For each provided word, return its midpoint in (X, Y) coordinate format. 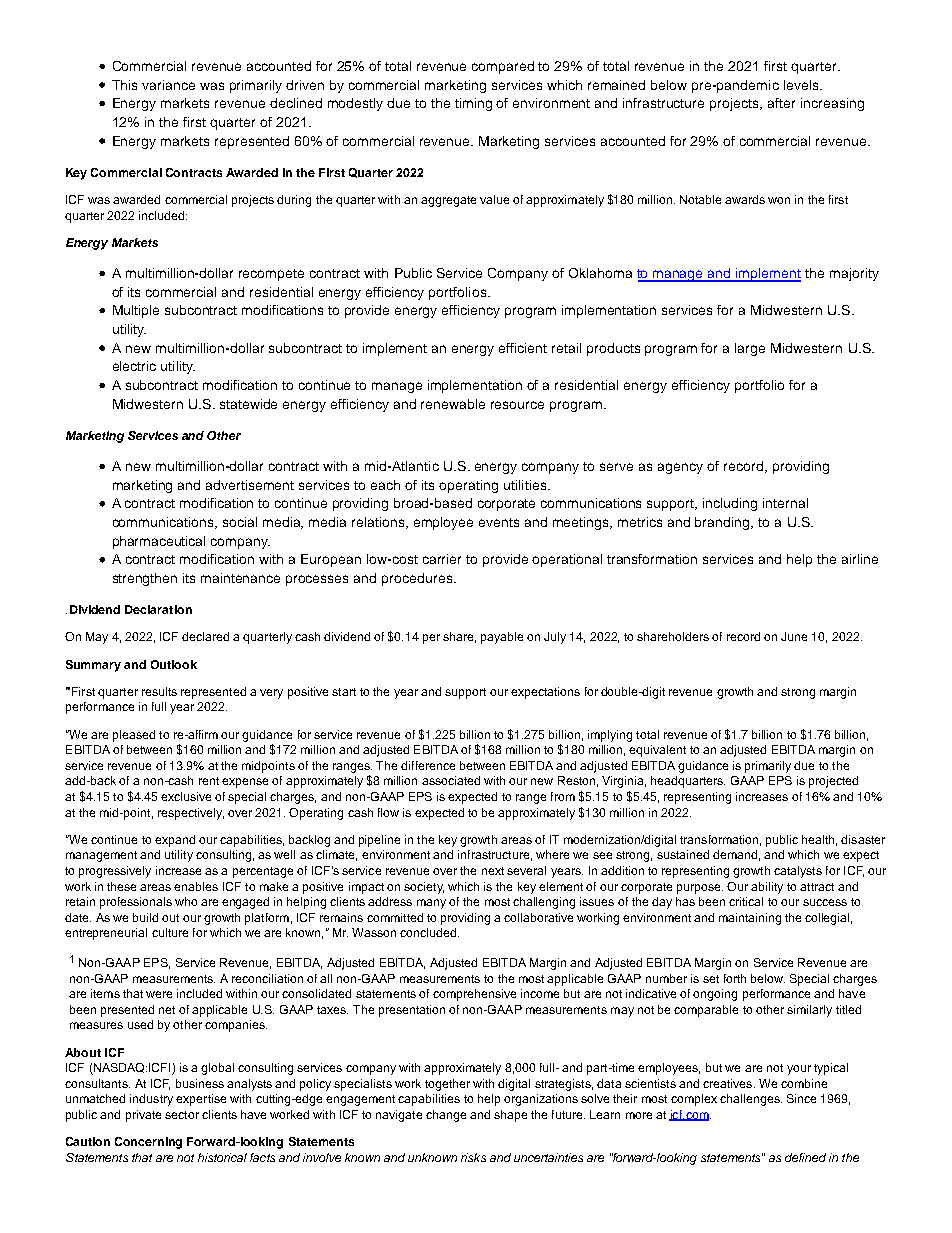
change (446, 1116)
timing (473, 104)
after (781, 103)
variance (168, 85)
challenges (751, 1100)
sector (182, 1115)
